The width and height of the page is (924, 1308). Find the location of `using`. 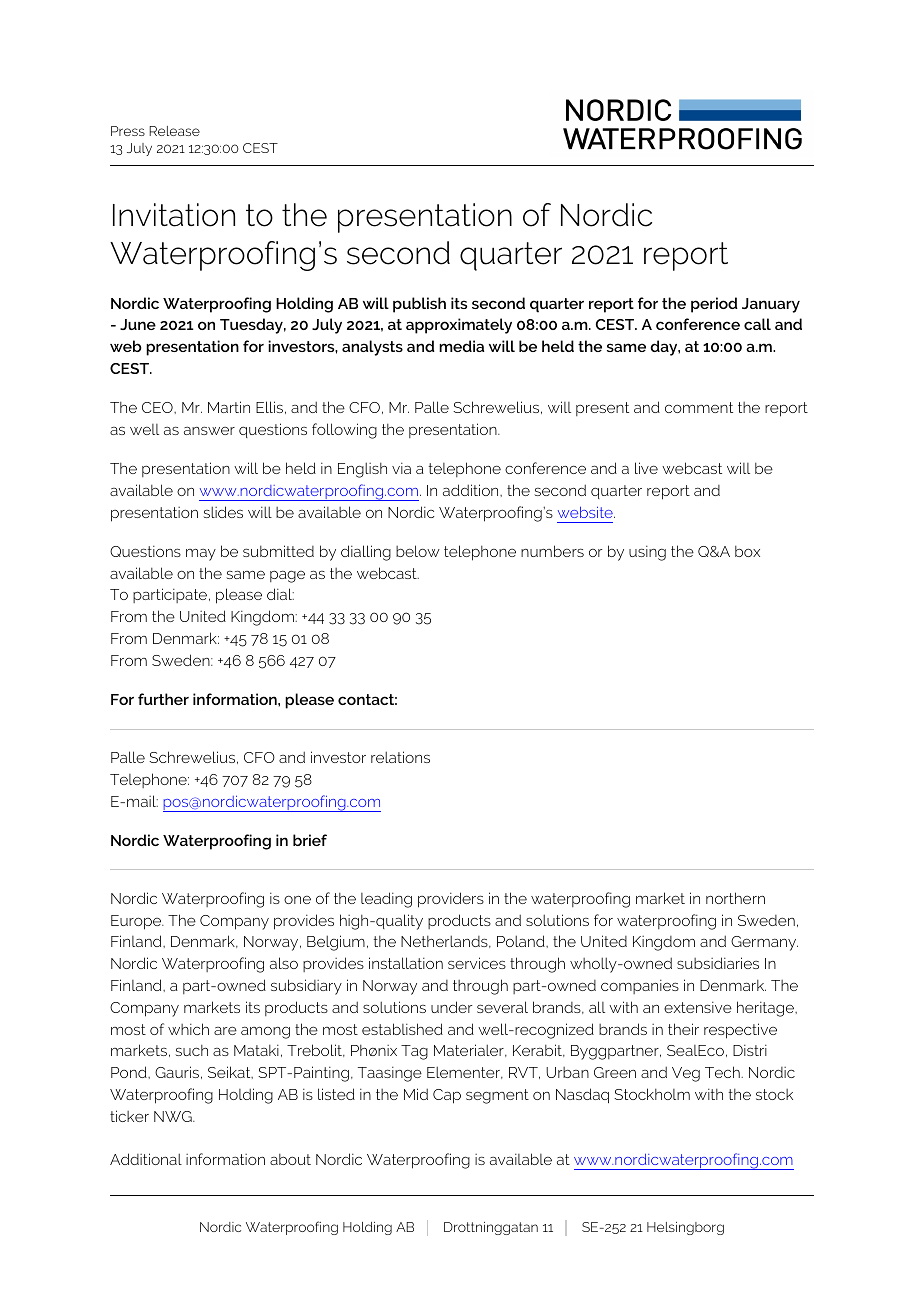

using is located at coordinates (647, 553).
